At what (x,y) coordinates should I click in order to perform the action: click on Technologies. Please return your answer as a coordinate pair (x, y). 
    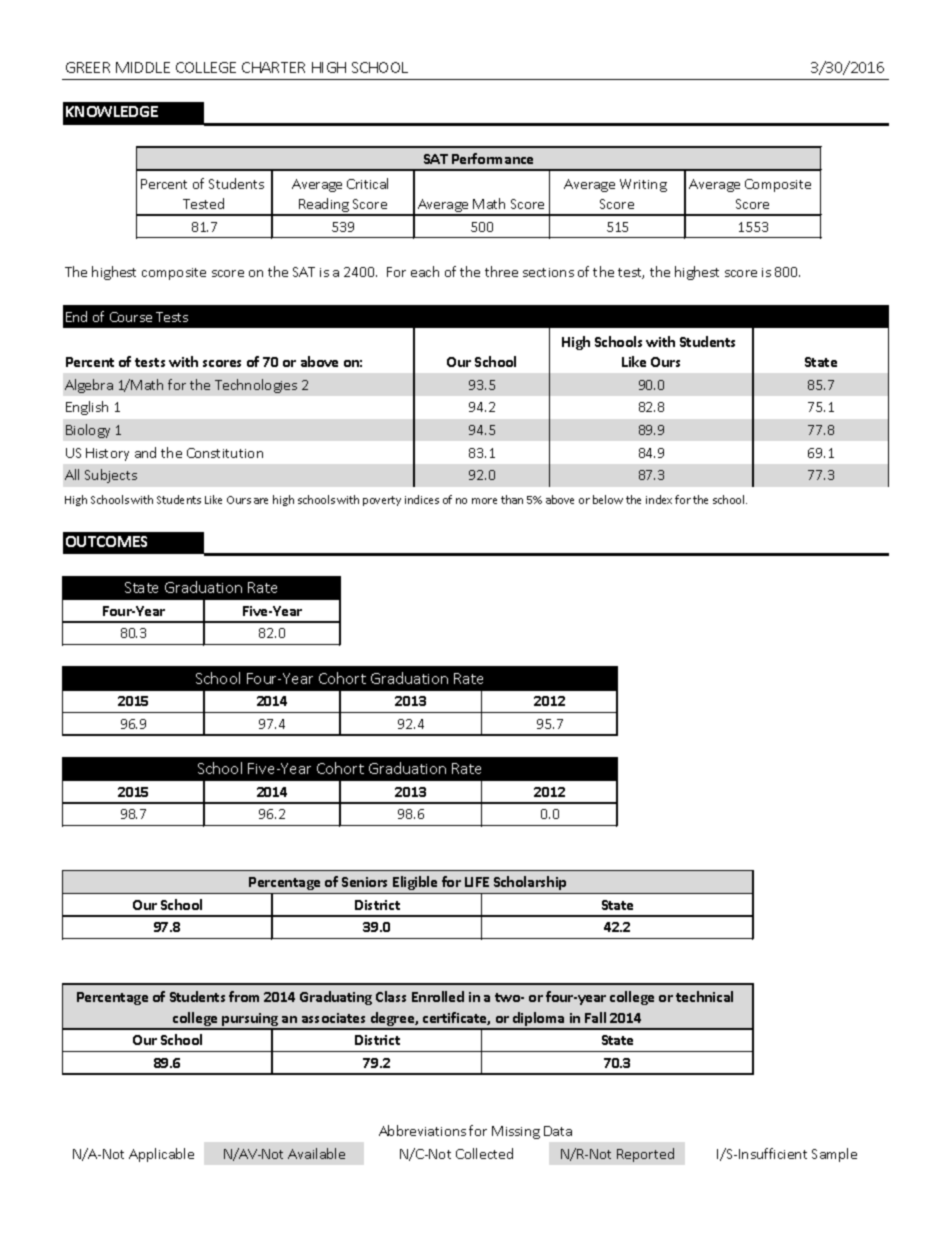
    Looking at the image, I should click on (256, 386).
